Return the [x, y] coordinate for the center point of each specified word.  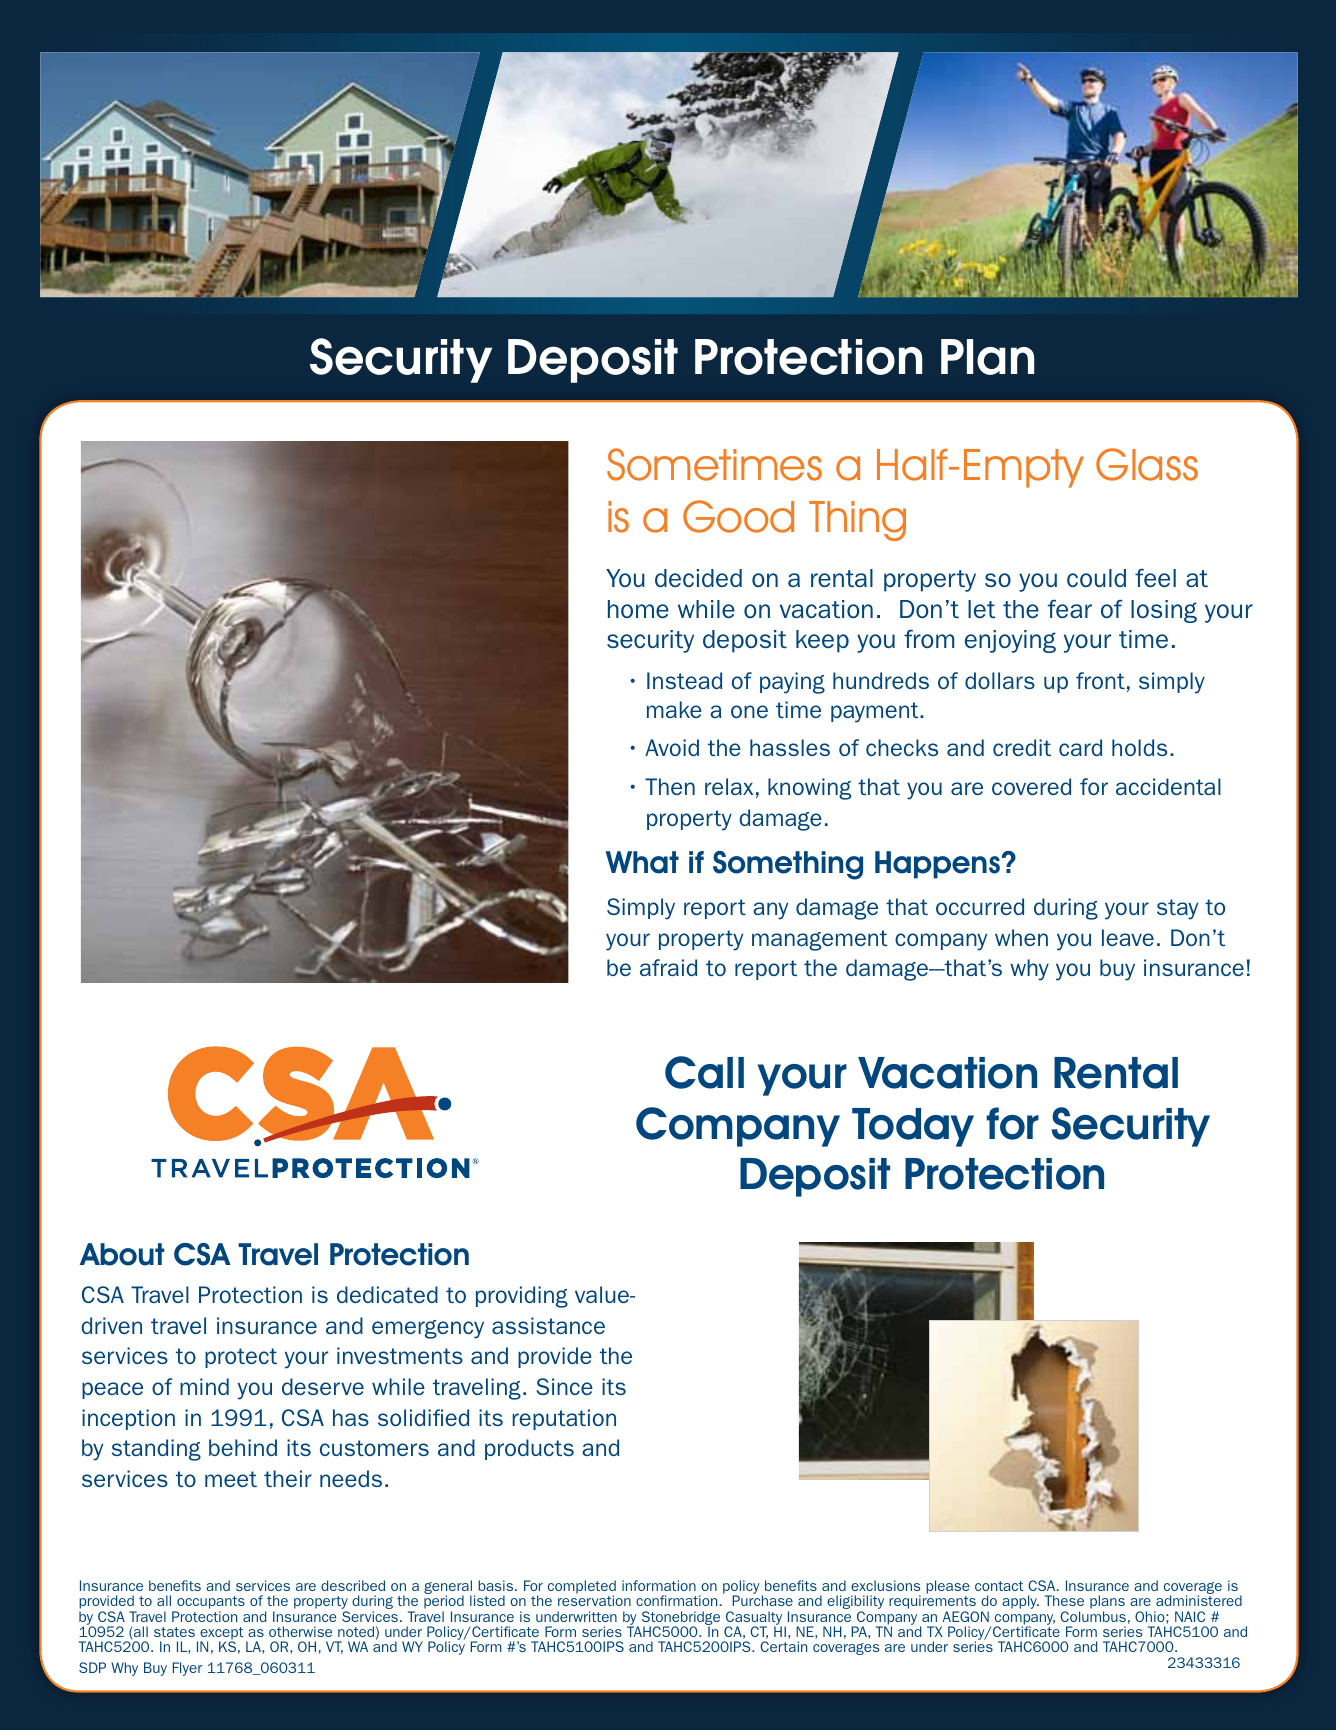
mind [204, 1386]
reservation [594, 1600]
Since [564, 1386]
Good [738, 516]
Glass [1147, 464]
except [221, 1634]
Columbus [1093, 1616]
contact [999, 1586]
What [642, 862]
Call [704, 1072]
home [638, 609]
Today [913, 1127]
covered [1031, 786]
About [122, 1254]
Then [670, 786]
